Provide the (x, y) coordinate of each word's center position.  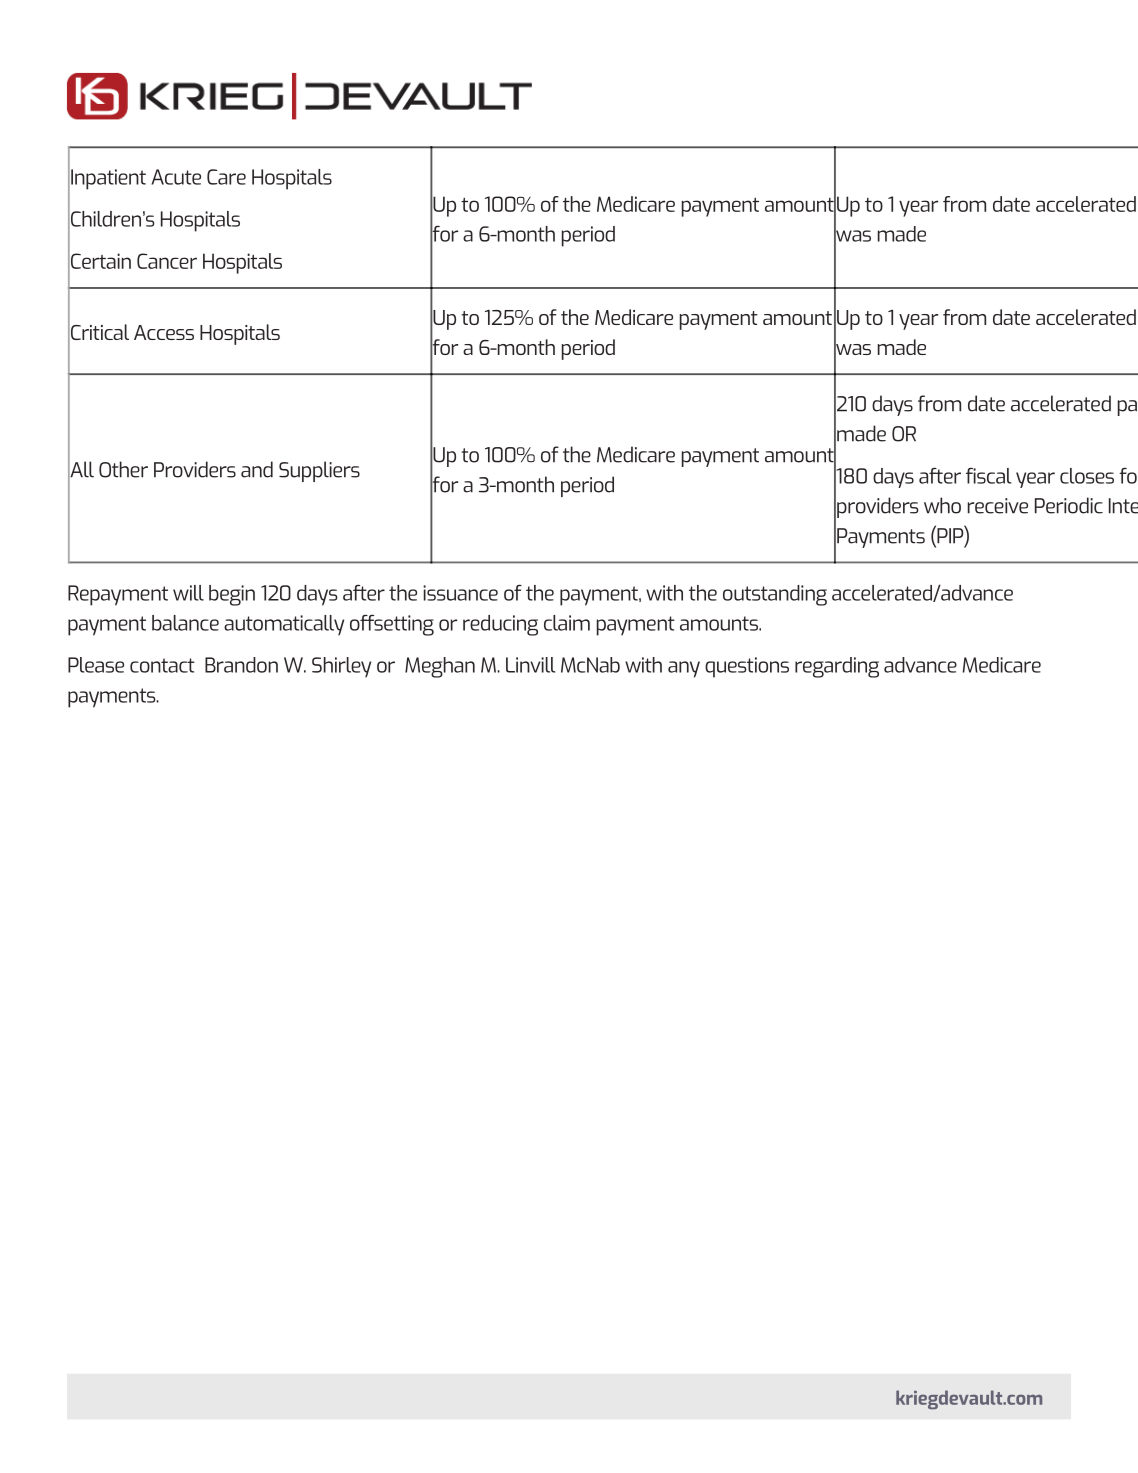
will (188, 593)
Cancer (167, 261)
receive (998, 506)
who (942, 505)
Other (123, 469)
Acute (176, 177)
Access (164, 332)
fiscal (988, 476)
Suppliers (319, 471)
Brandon (241, 665)
